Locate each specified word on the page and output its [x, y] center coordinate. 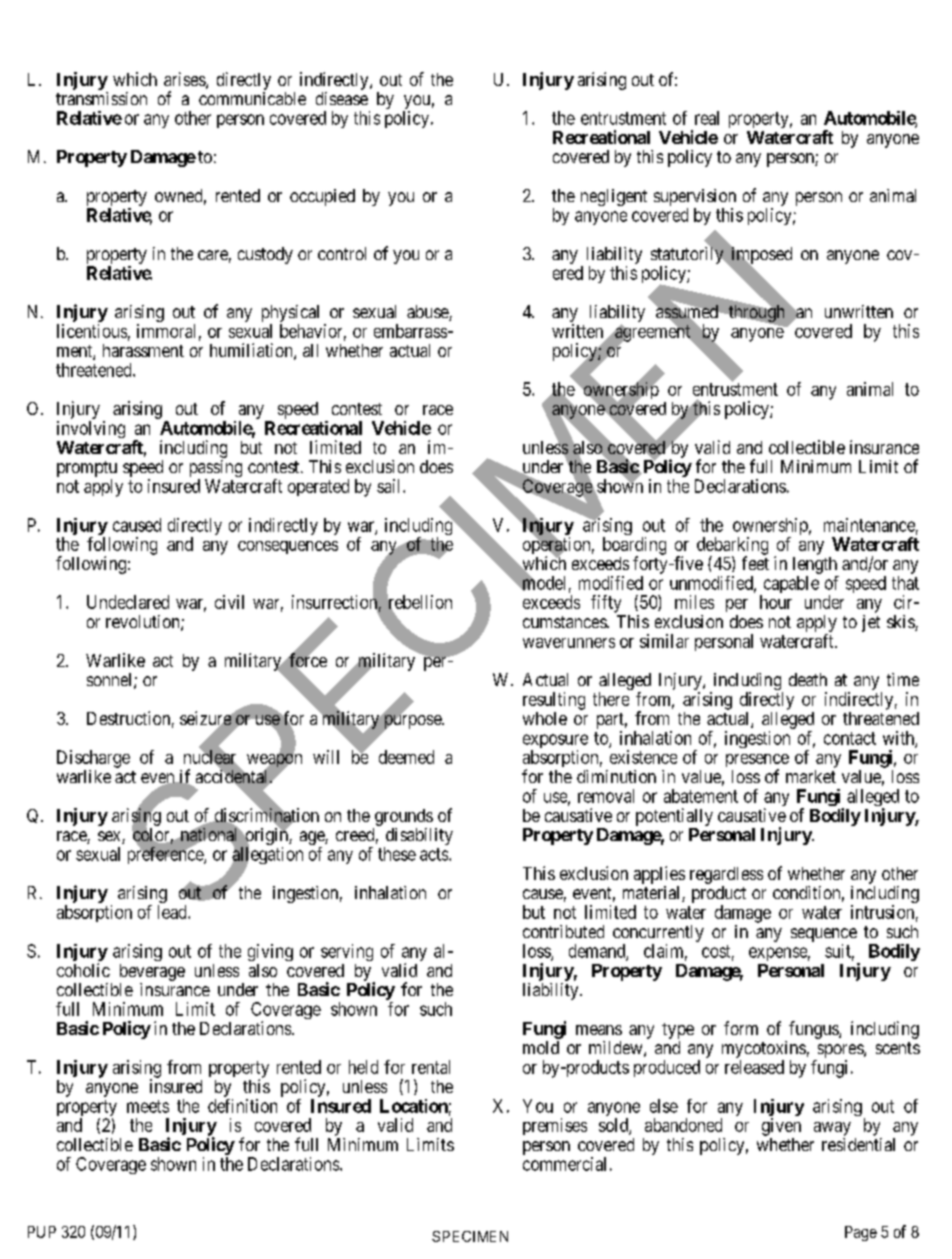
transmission [101, 98]
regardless [726, 875]
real [707, 118]
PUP [42, 1232]
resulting [554, 701]
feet [755, 563]
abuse [428, 313]
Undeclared [128, 602]
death [808, 679]
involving [91, 429]
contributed [563, 931]
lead [173, 912]
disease [342, 98]
